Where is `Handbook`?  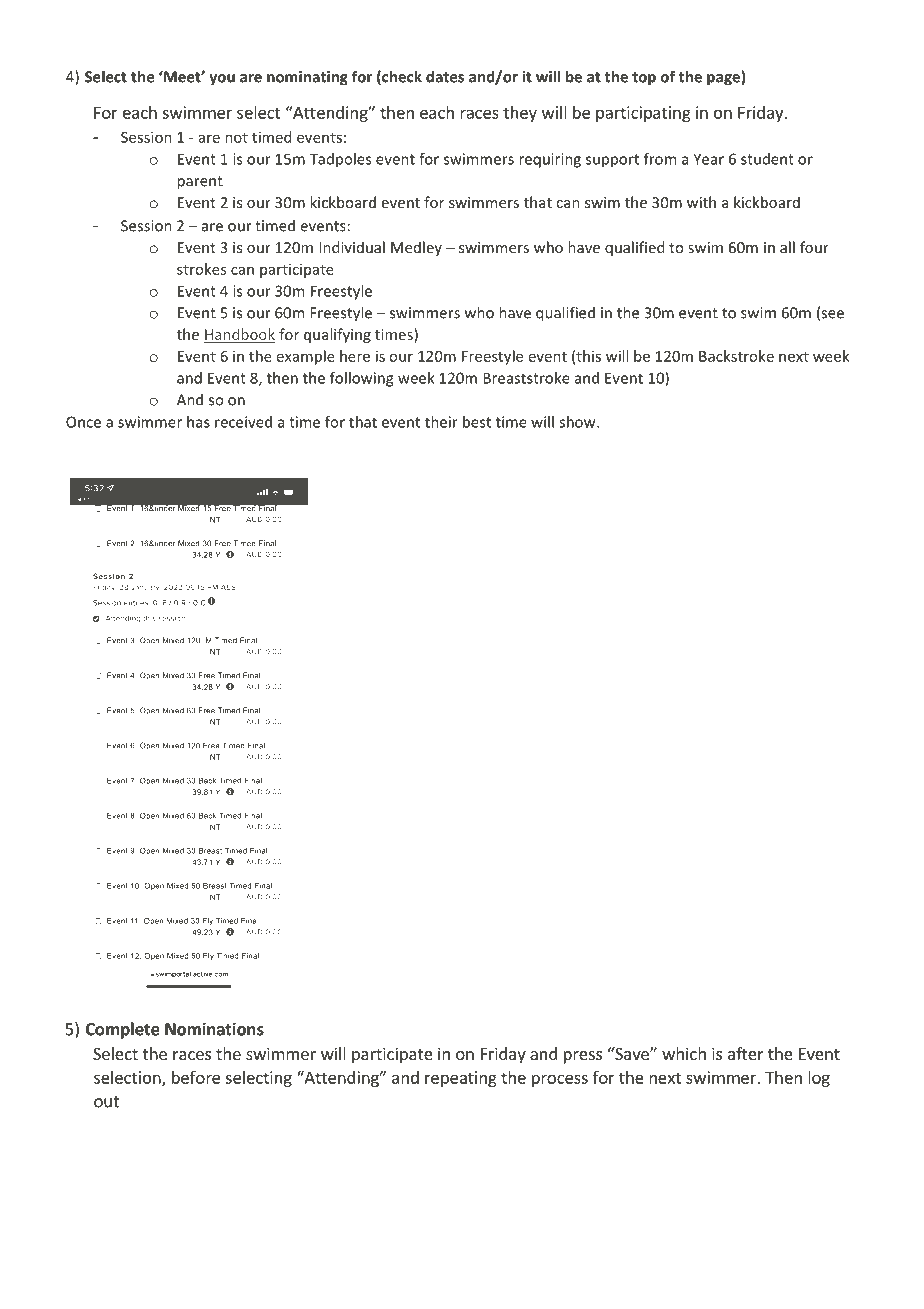
Handbook is located at coordinates (240, 335).
